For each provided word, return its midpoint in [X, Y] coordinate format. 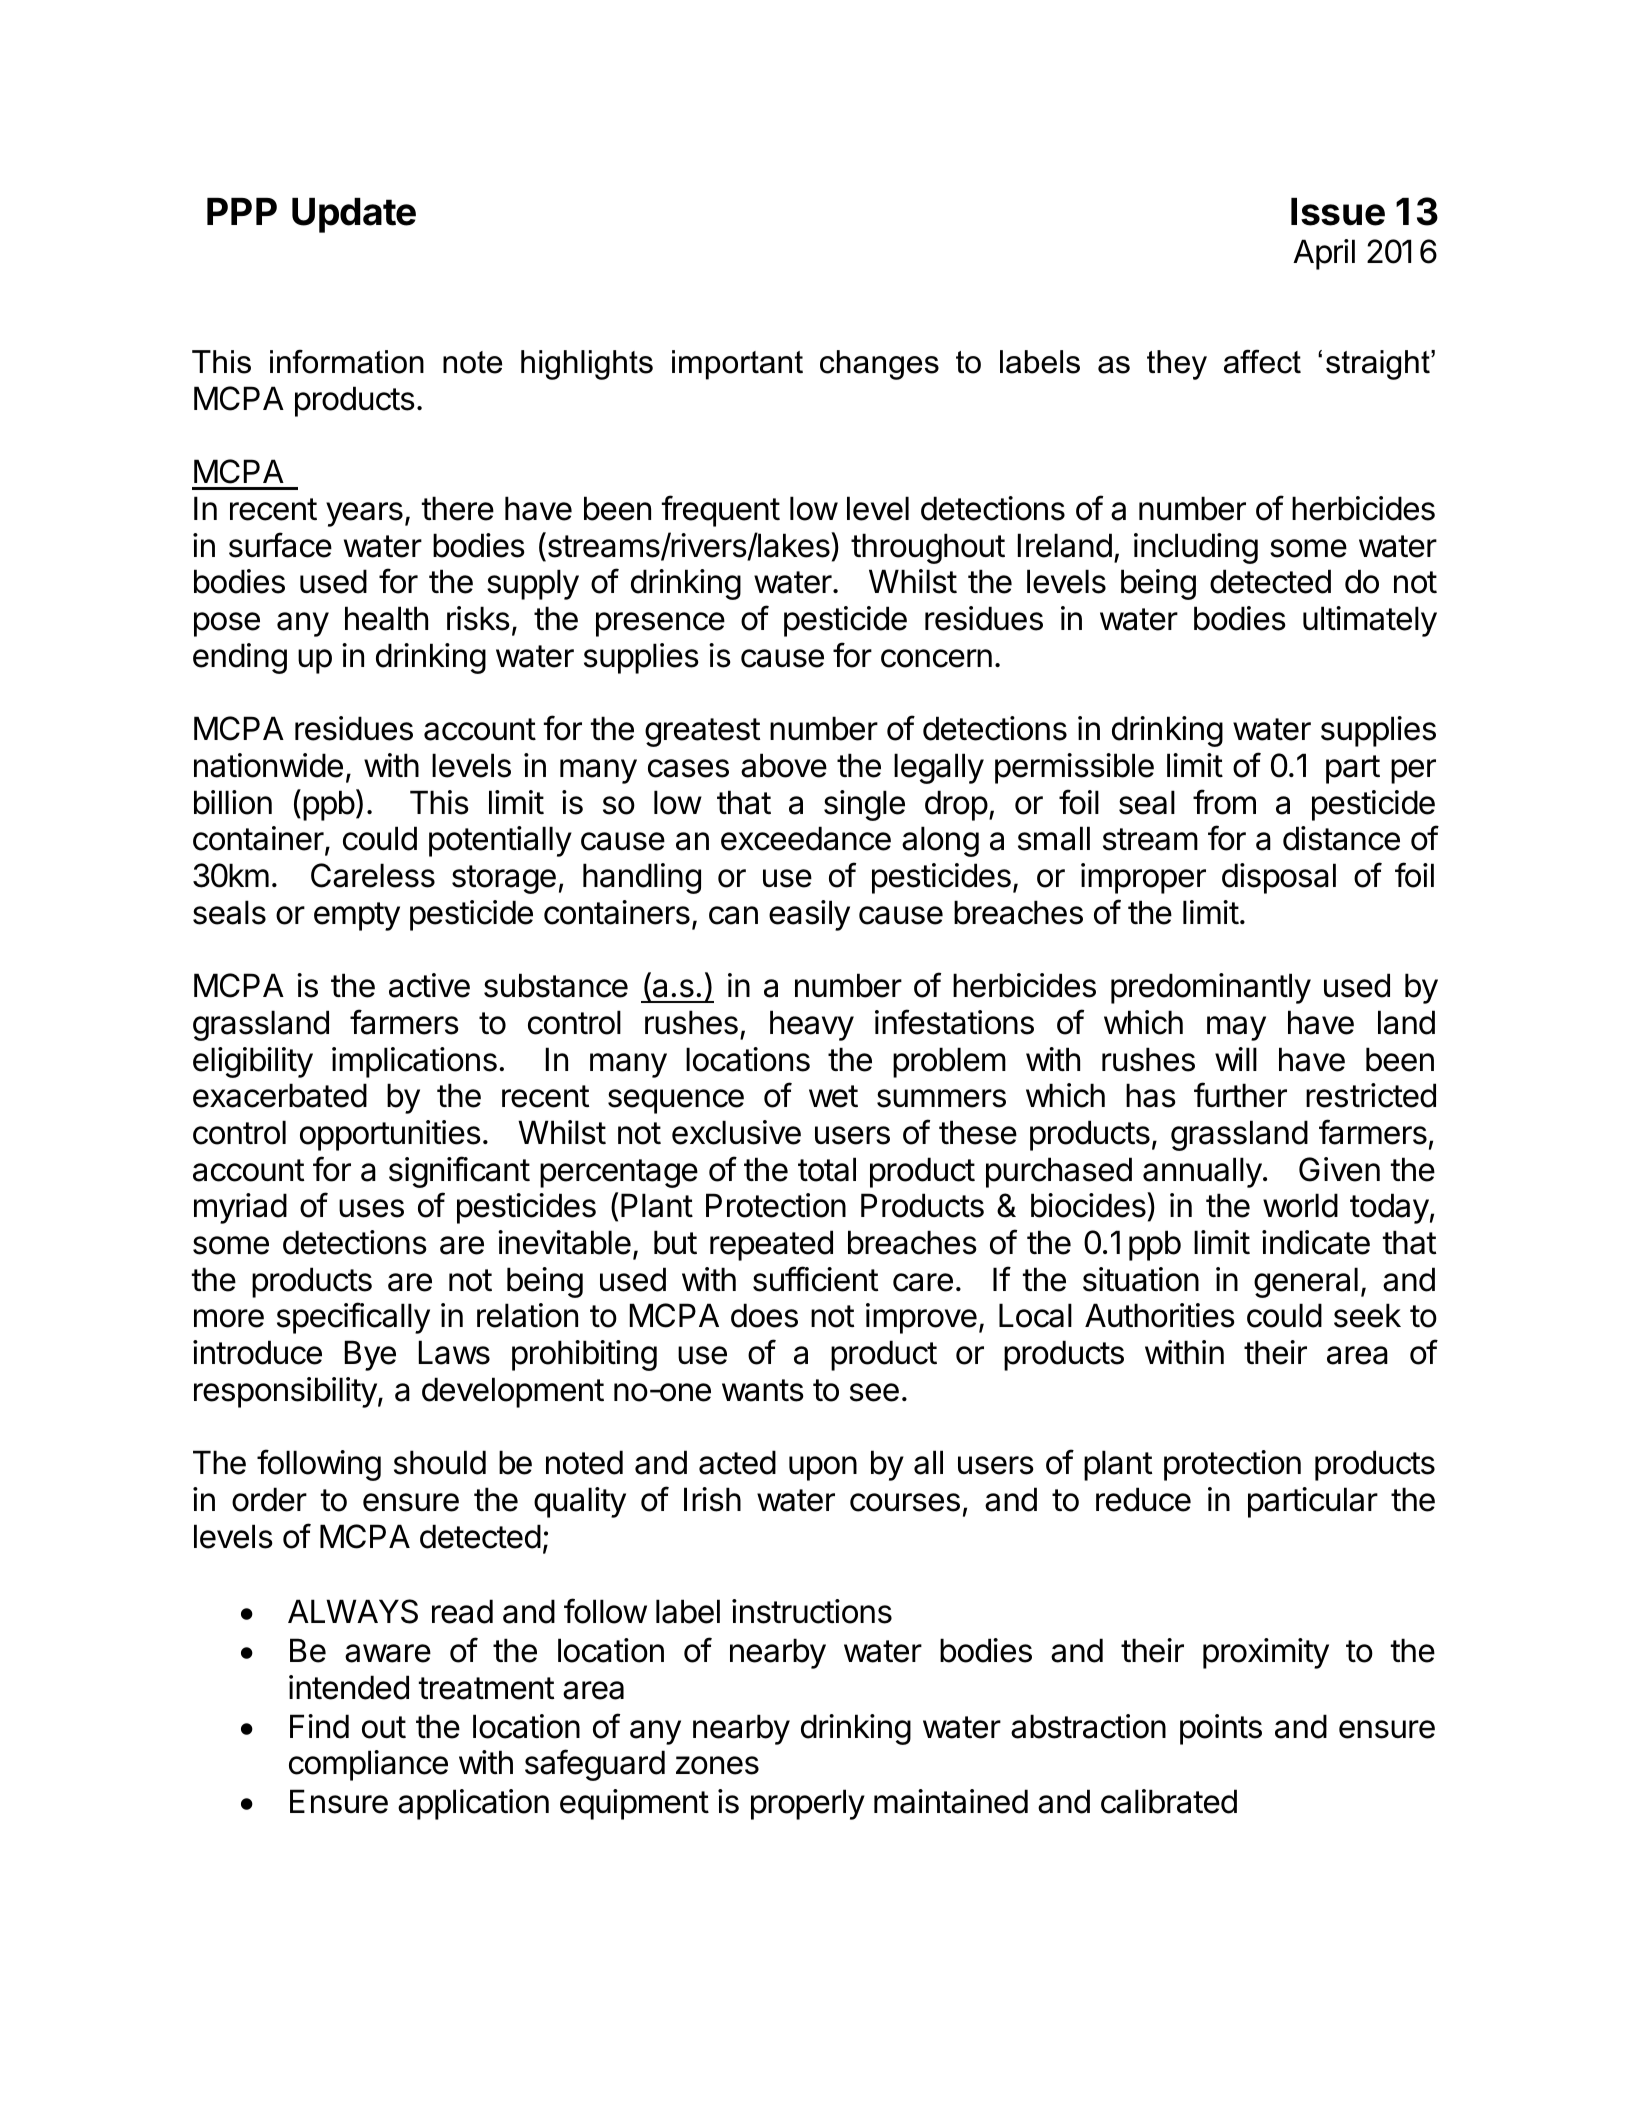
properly [808, 1804]
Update [354, 215]
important [737, 365]
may [1236, 1028]
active [429, 985]
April [1324, 254]
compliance [368, 1765]
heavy [812, 1025]
